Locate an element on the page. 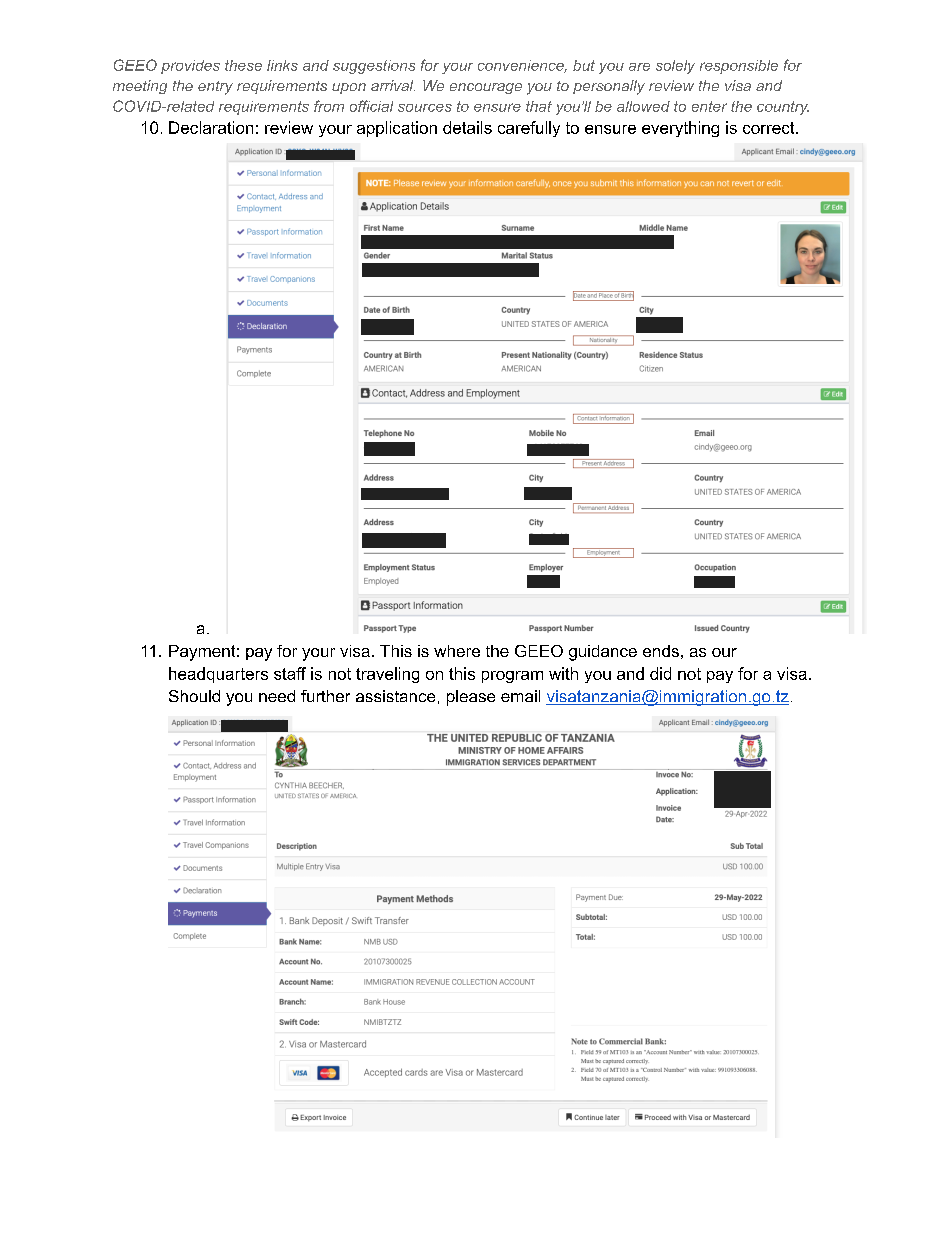 The height and width of the document is (1233, 952). ends is located at coordinates (661, 651).
